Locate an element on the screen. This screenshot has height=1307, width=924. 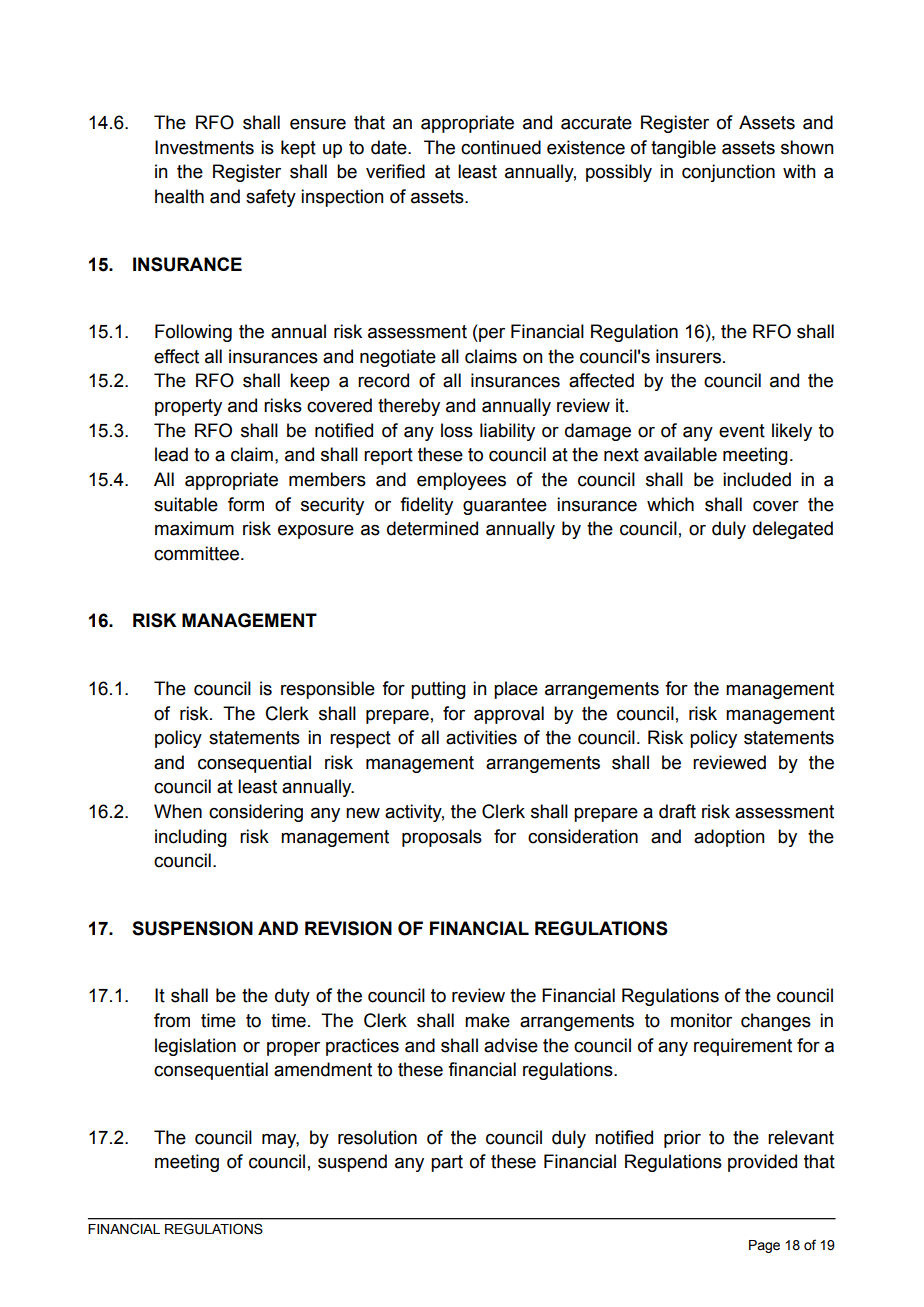
form is located at coordinates (246, 504).
